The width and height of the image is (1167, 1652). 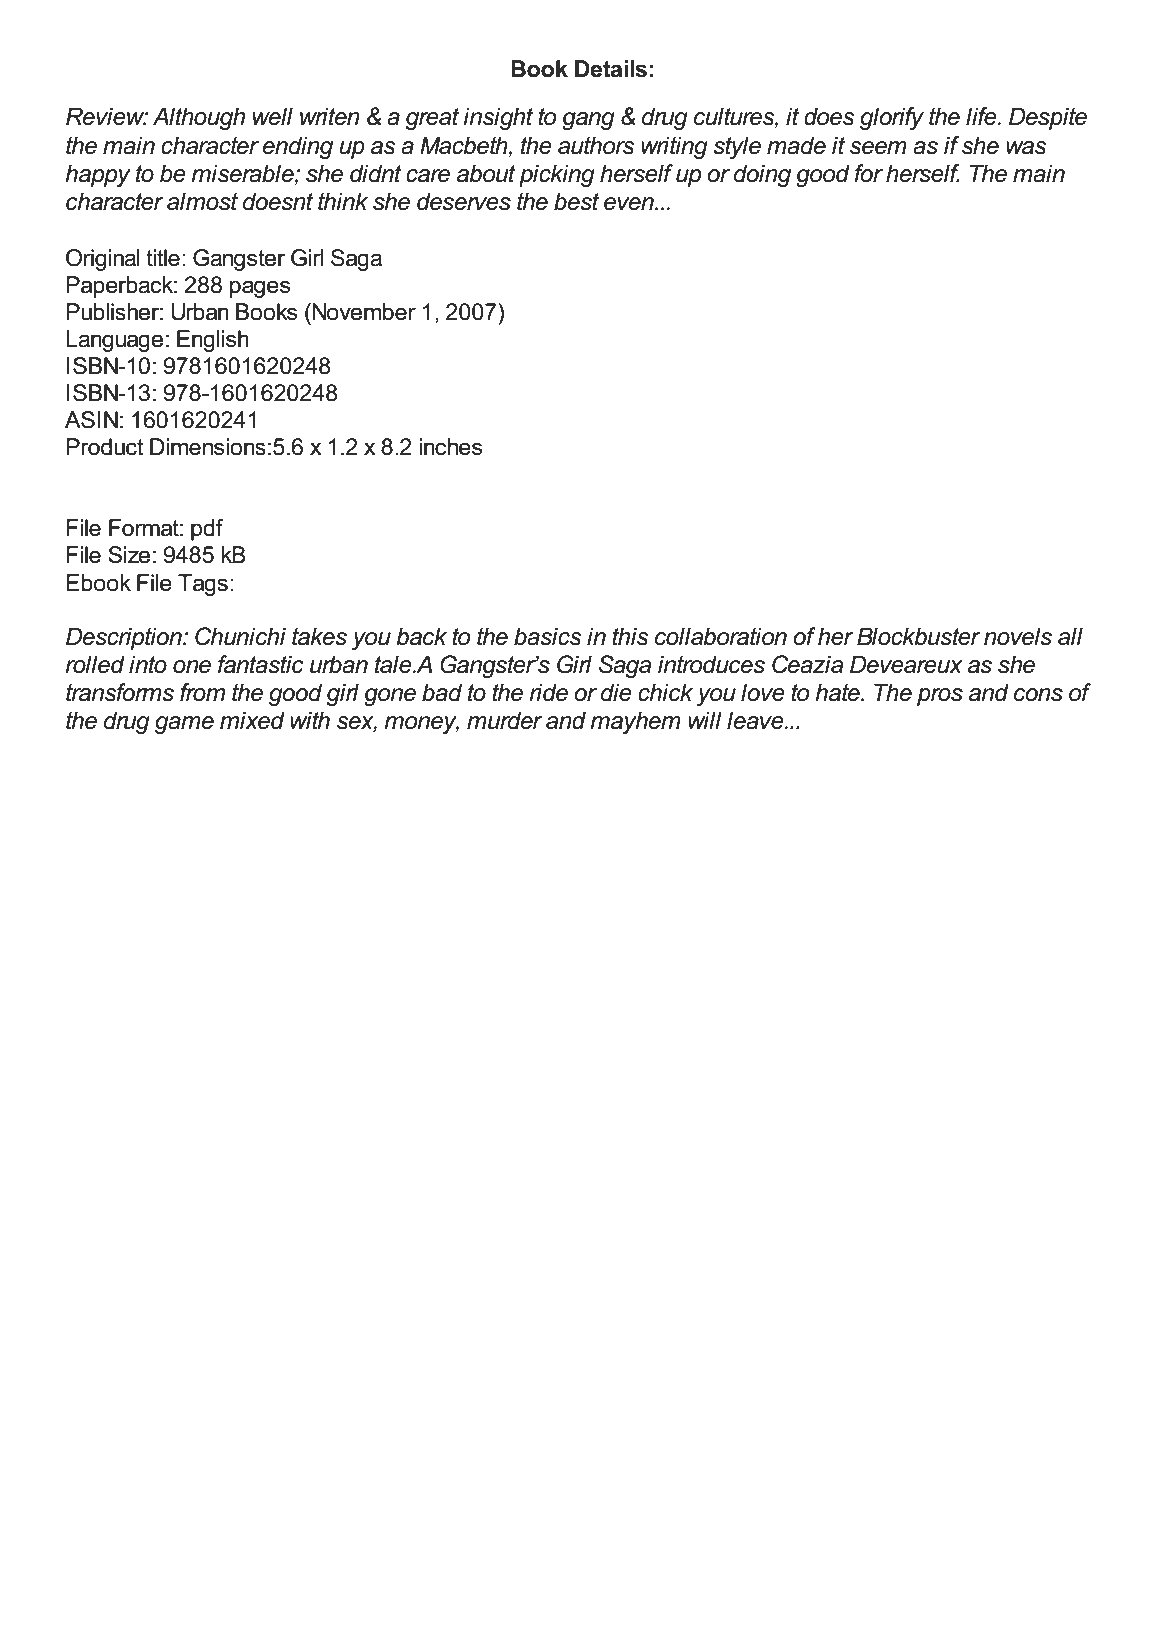 What do you see at coordinates (611, 69) in the image?
I see `Details` at bounding box center [611, 69].
